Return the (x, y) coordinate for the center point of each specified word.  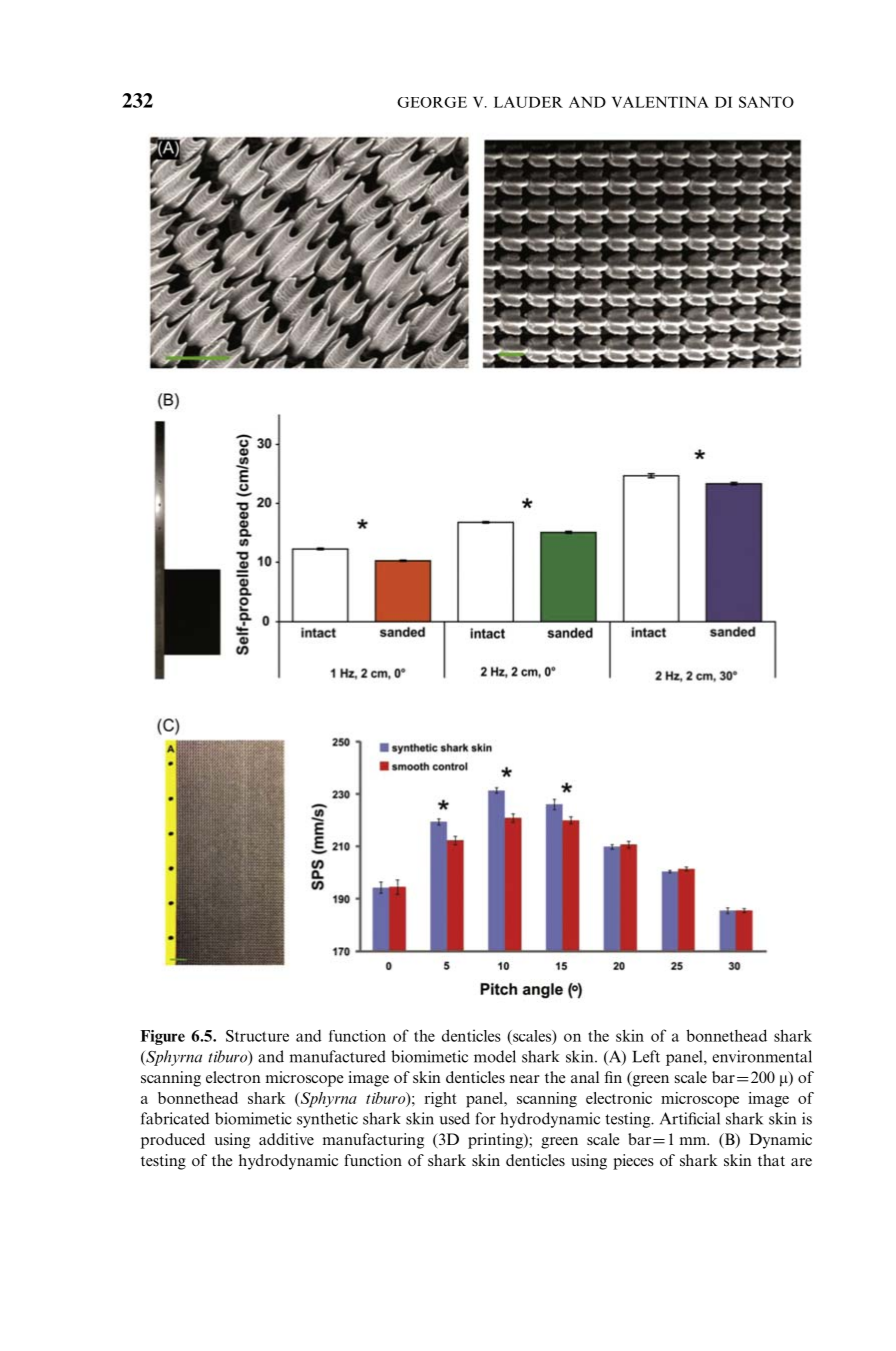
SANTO (766, 102)
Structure (257, 1036)
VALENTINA (660, 102)
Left (646, 1056)
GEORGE (432, 102)
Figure (163, 1037)
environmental (762, 1056)
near (525, 1079)
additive (286, 1139)
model (495, 1056)
